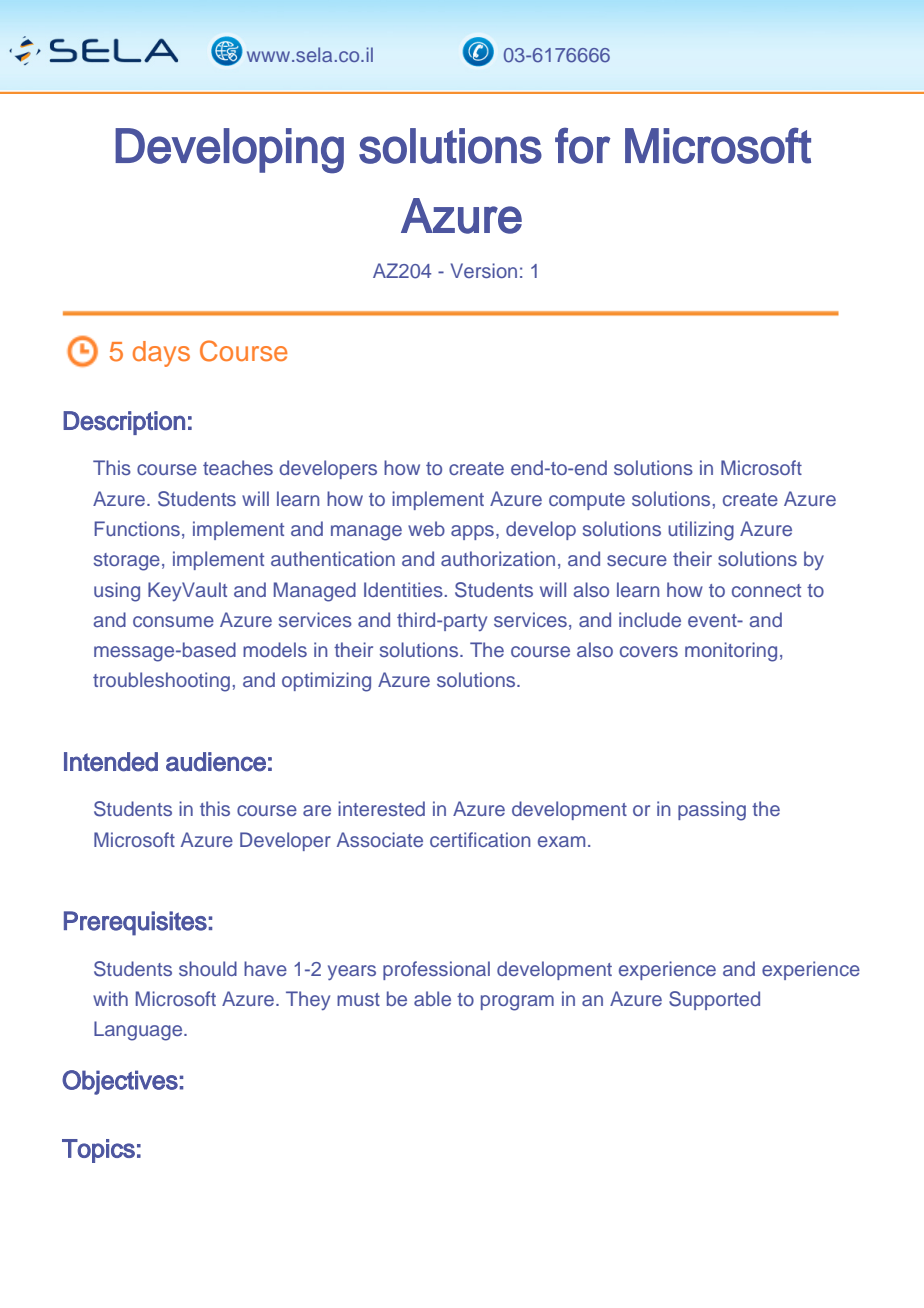 This screenshot has height=1308, width=924. Describe the element at coordinates (120, 1082) in the screenshot. I see `Objectives` at that location.
